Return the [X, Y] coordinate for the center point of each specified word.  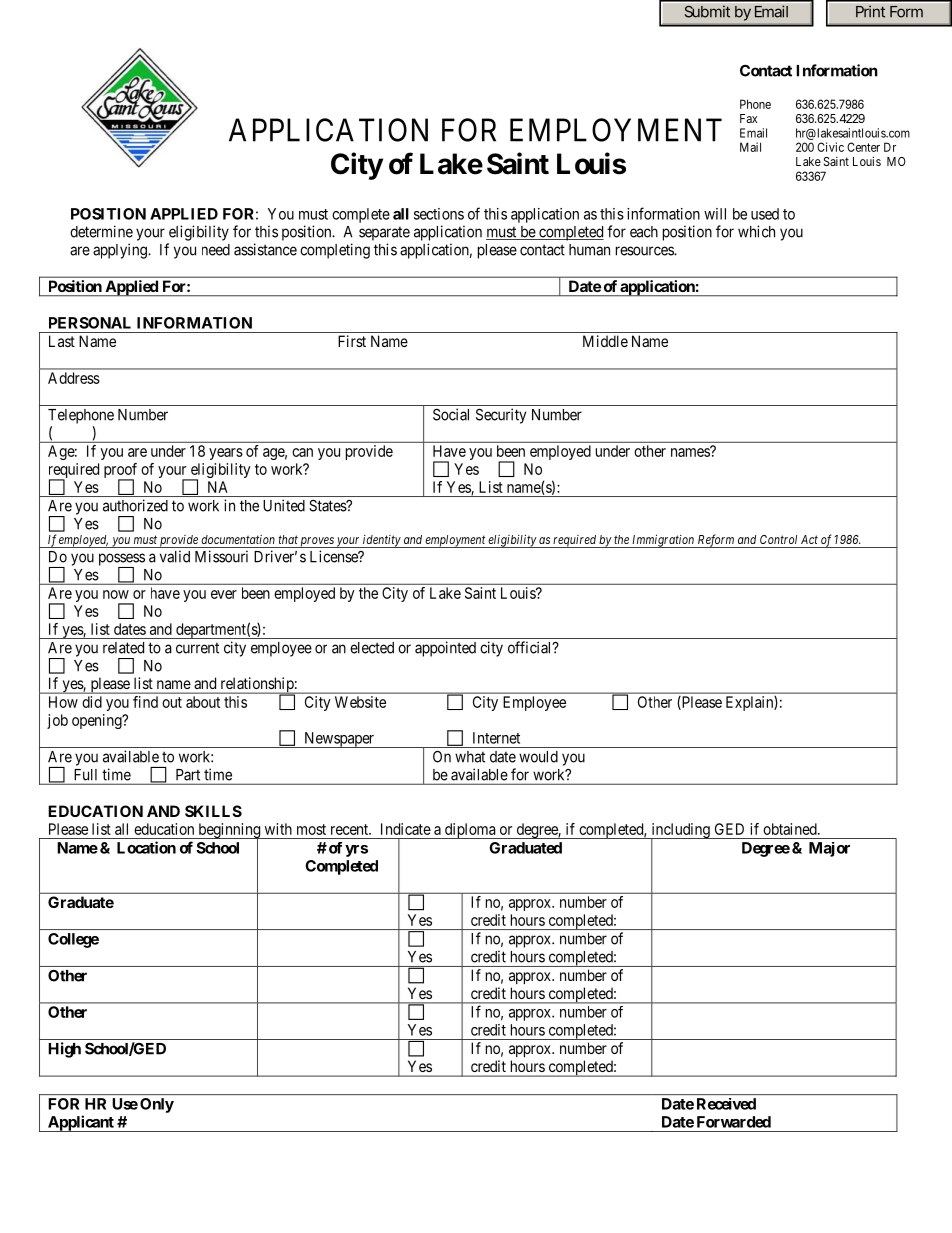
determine [101, 231]
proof [120, 472]
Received [726, 1104]
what [470, 757]
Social [451, 414]
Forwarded [734, 1122]
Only [157, 1105]
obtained [791, 829]
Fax [748, 118]
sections [439, 214]
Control [778, 539]
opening [98, 721]
